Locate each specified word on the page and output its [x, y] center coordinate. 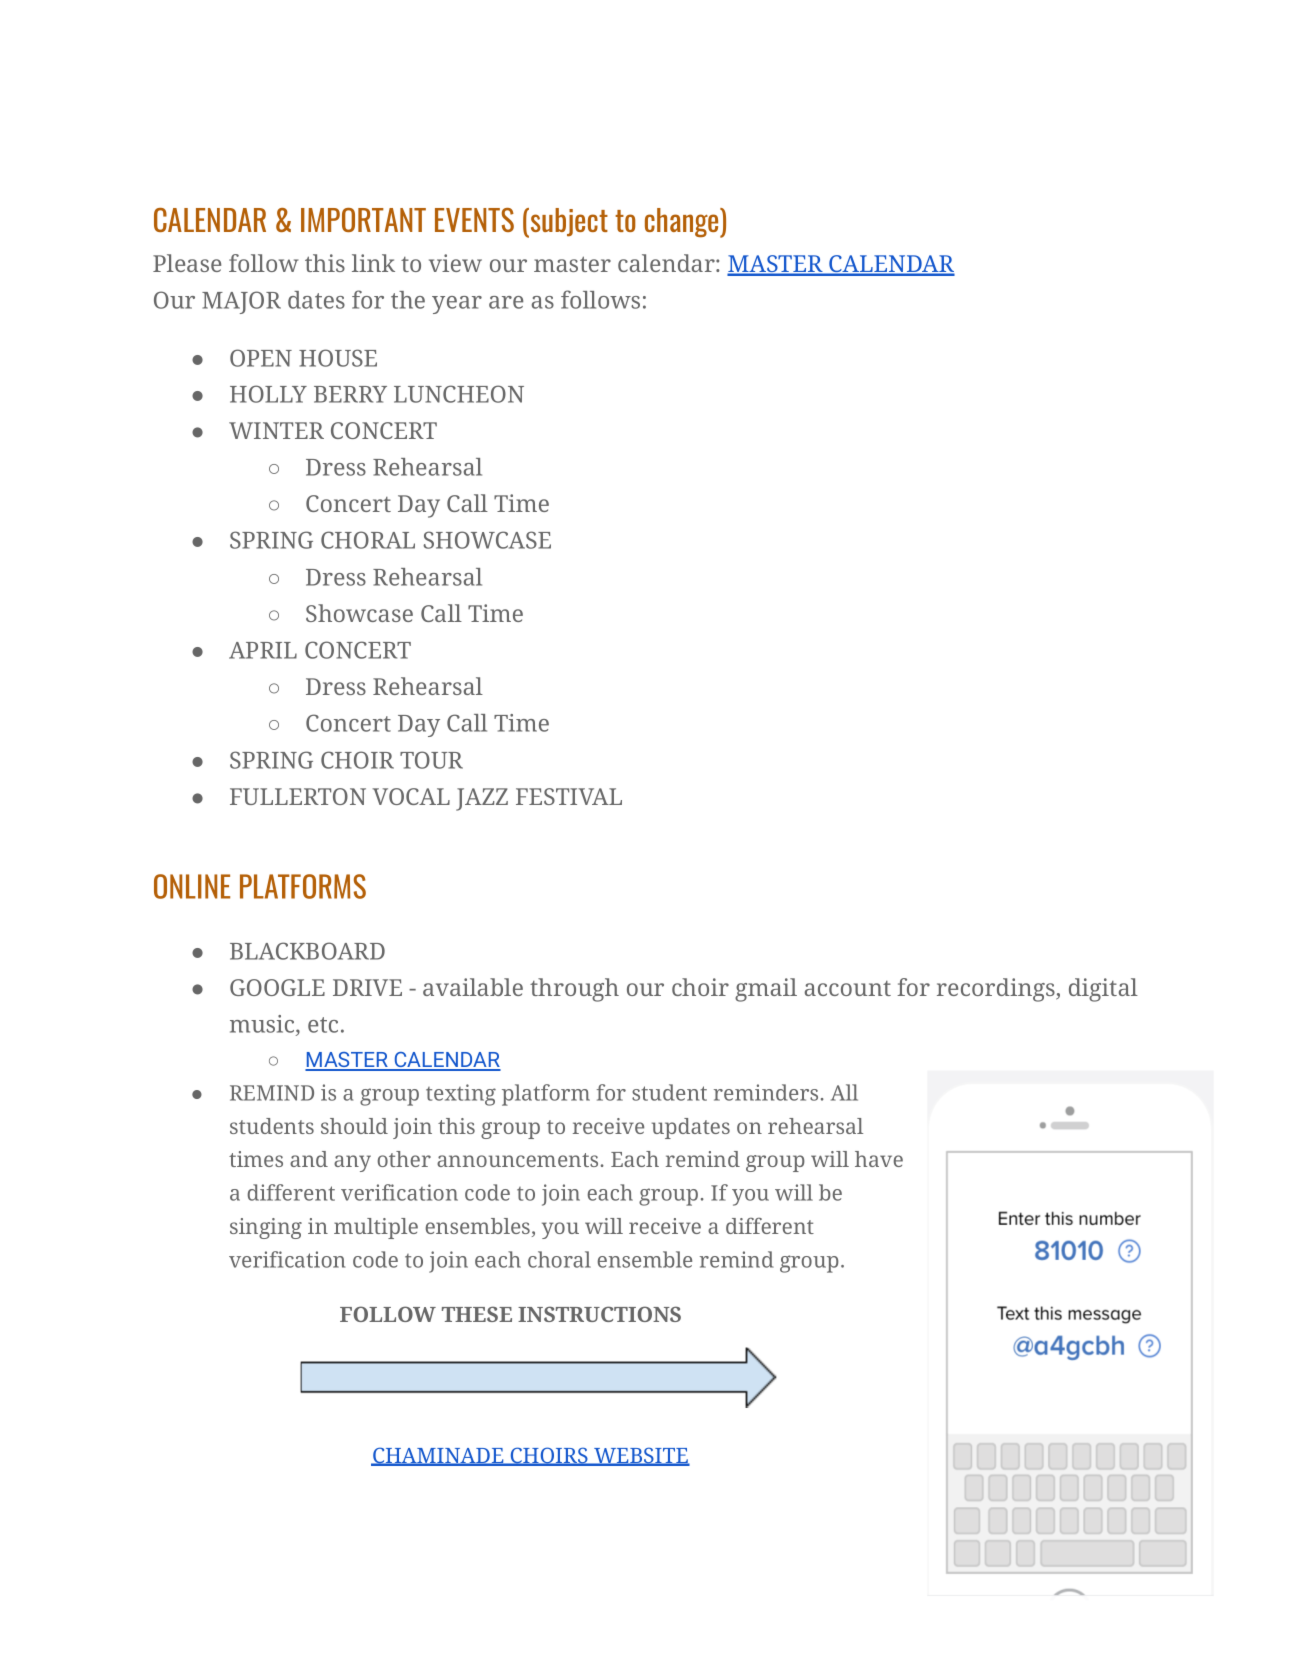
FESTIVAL [569, 796]
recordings [997, 990]
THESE [477, 1314]
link [373, 263]
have [879, 1159]
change [683, 223]
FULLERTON [298, 796]
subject [568, 223]
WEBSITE [641, 1456]
